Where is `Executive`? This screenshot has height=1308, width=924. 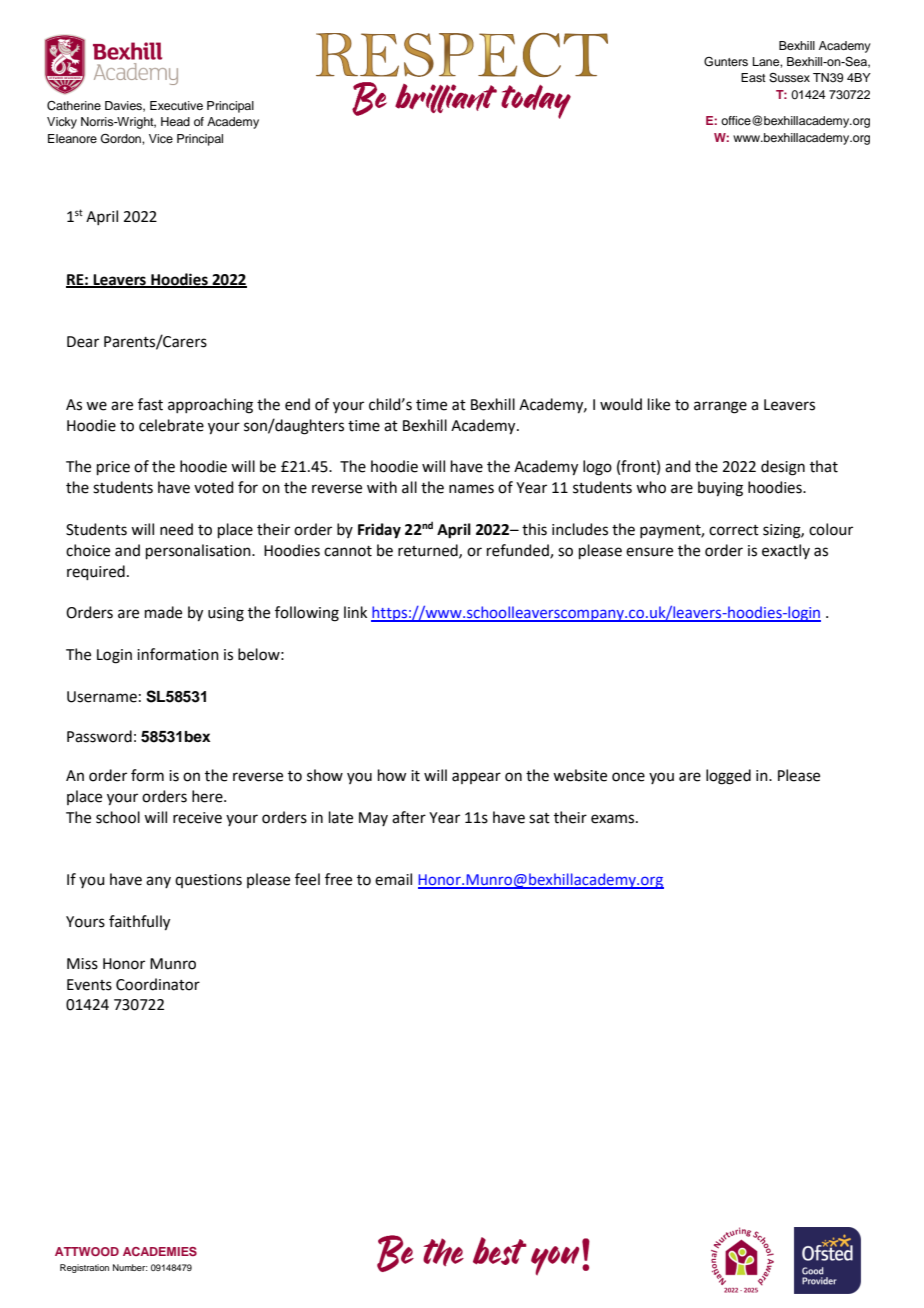
Executive is located at coordinates (176, 105).
